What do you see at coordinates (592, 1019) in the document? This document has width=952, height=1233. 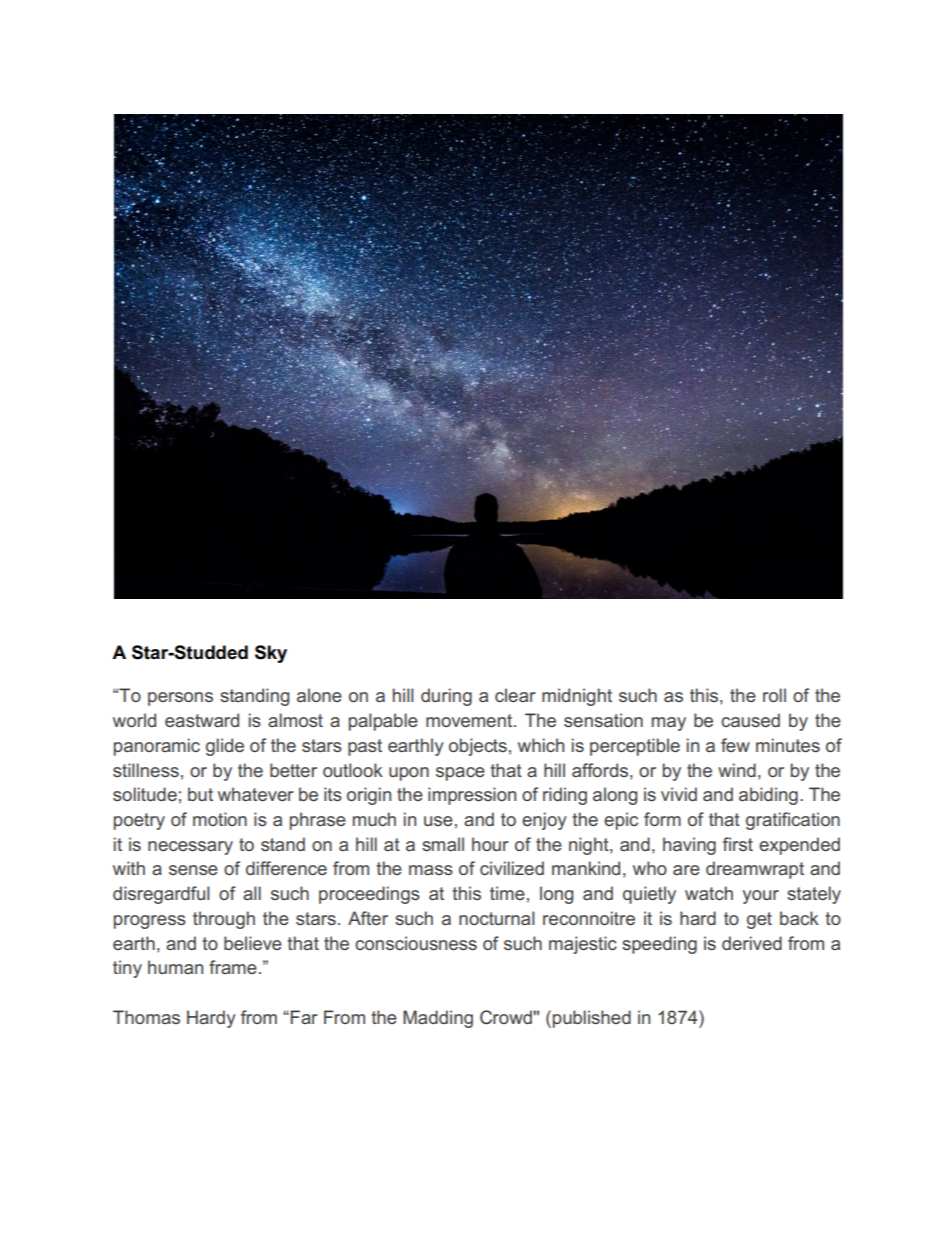 I see `published` at bounding box center [592, 1019].
